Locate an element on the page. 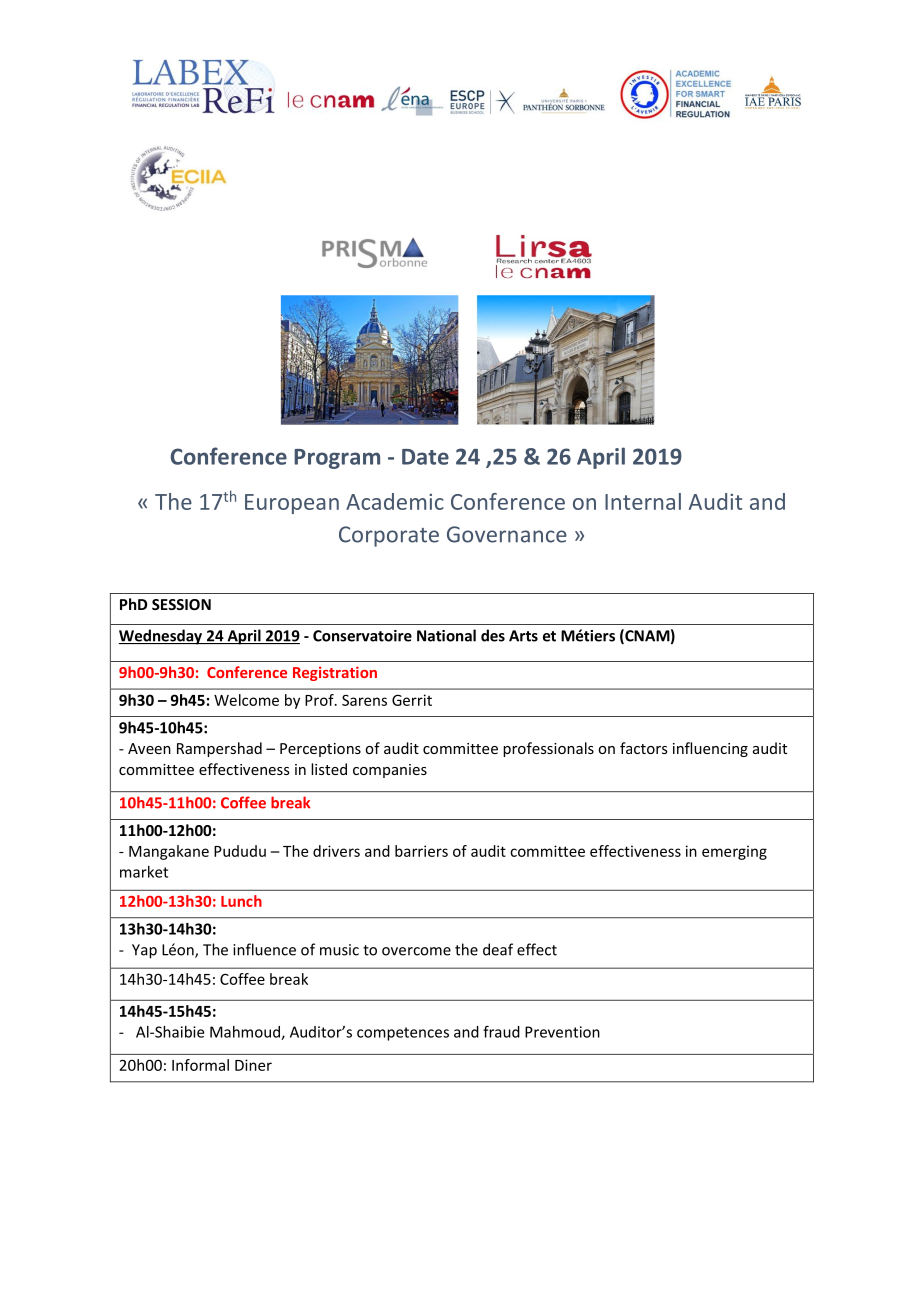  Internal is located at coordinates (643, 501).
